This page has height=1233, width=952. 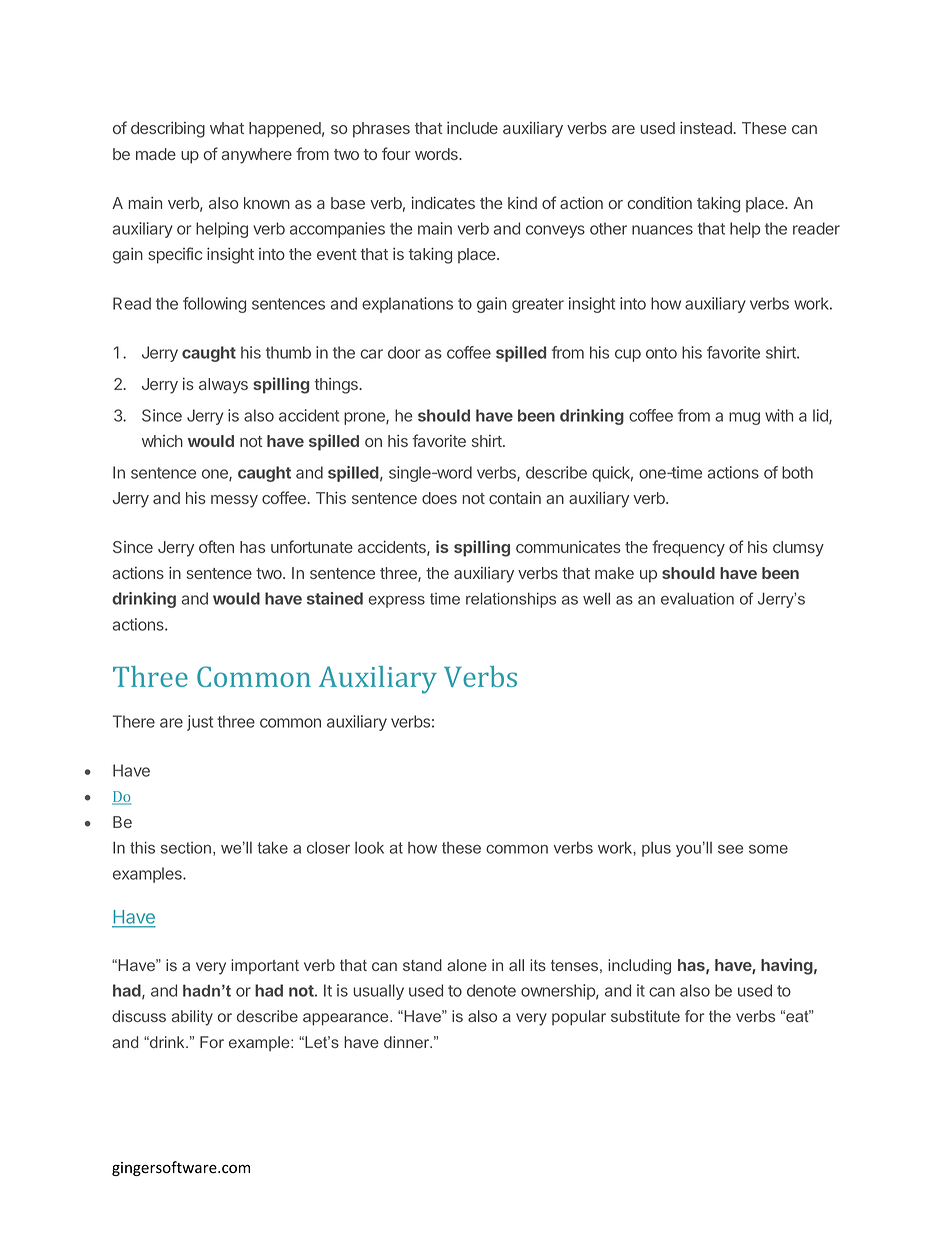 I want to click on relationships, so click(x=511, y=600).
